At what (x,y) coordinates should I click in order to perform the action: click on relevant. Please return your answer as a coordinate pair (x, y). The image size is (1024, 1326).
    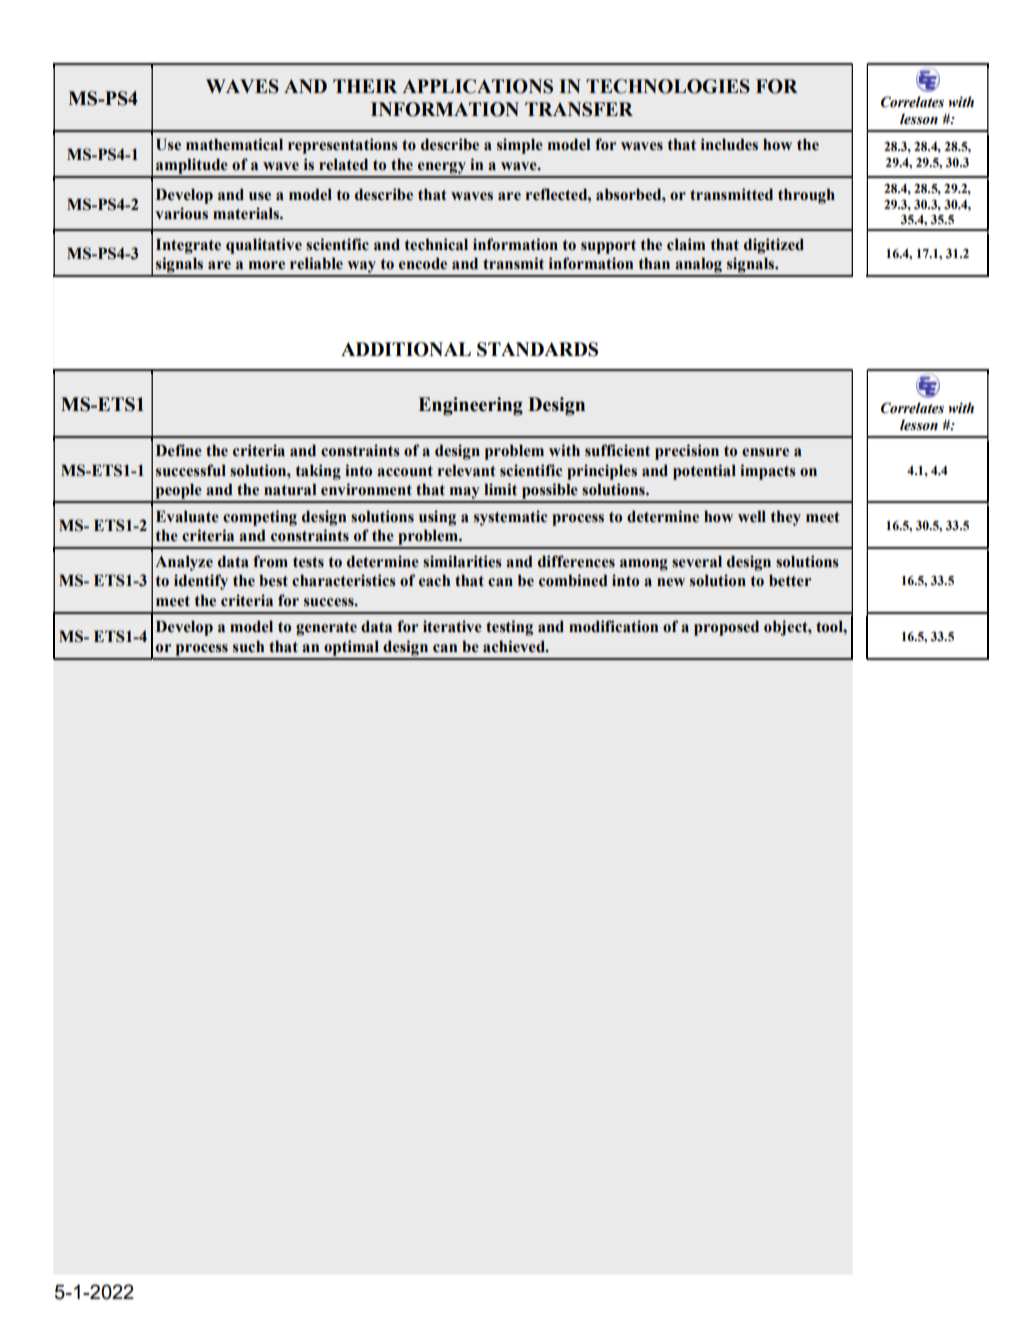
    Looking at the image, I should click on (467, 470).
